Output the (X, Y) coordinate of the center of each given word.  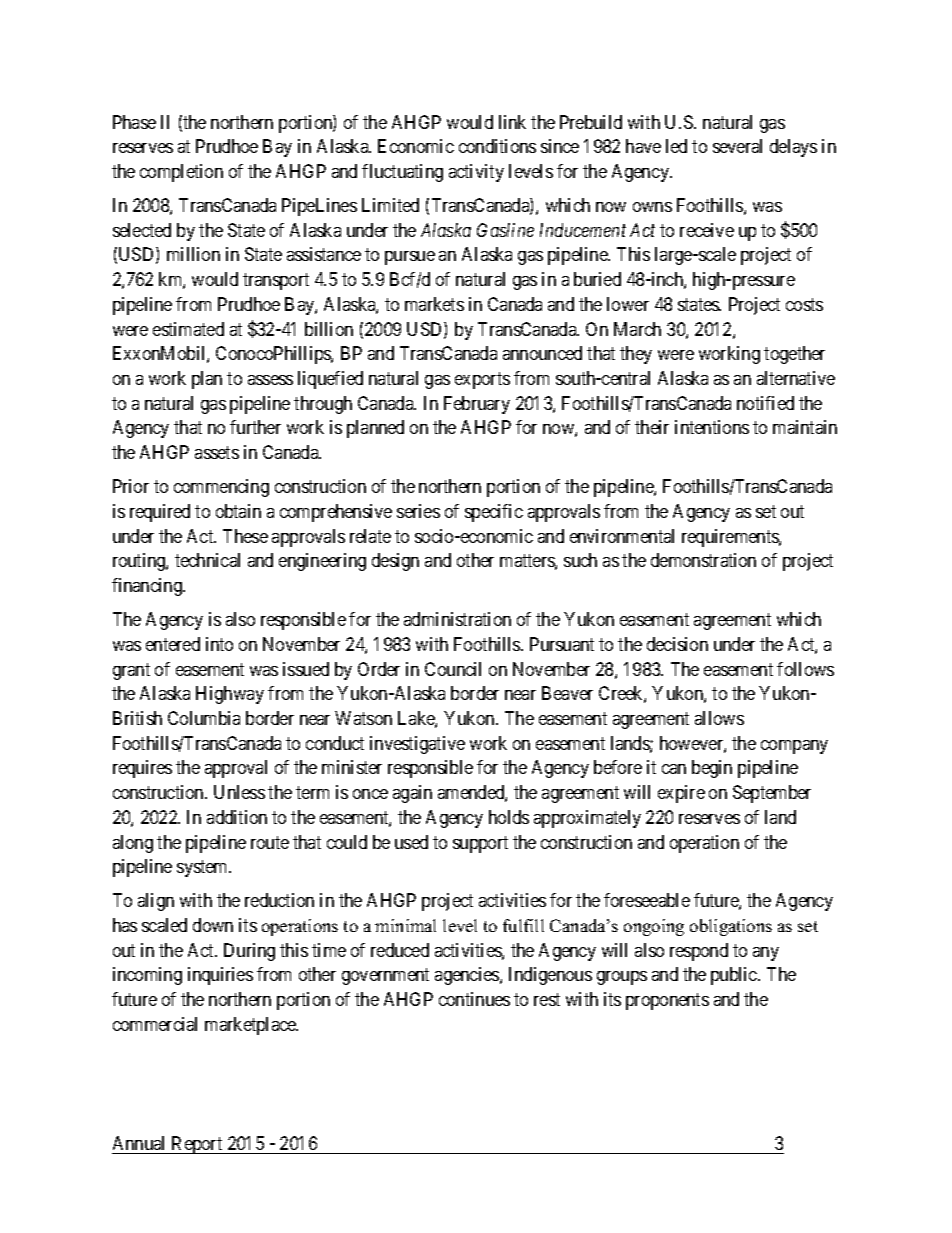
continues (474, 999)
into (219, 644)
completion (181, 173)
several (737, 146)
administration (457, 619)
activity (476, 173)
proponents (667, 1001)
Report (197, 1145)
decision (677, 644)
